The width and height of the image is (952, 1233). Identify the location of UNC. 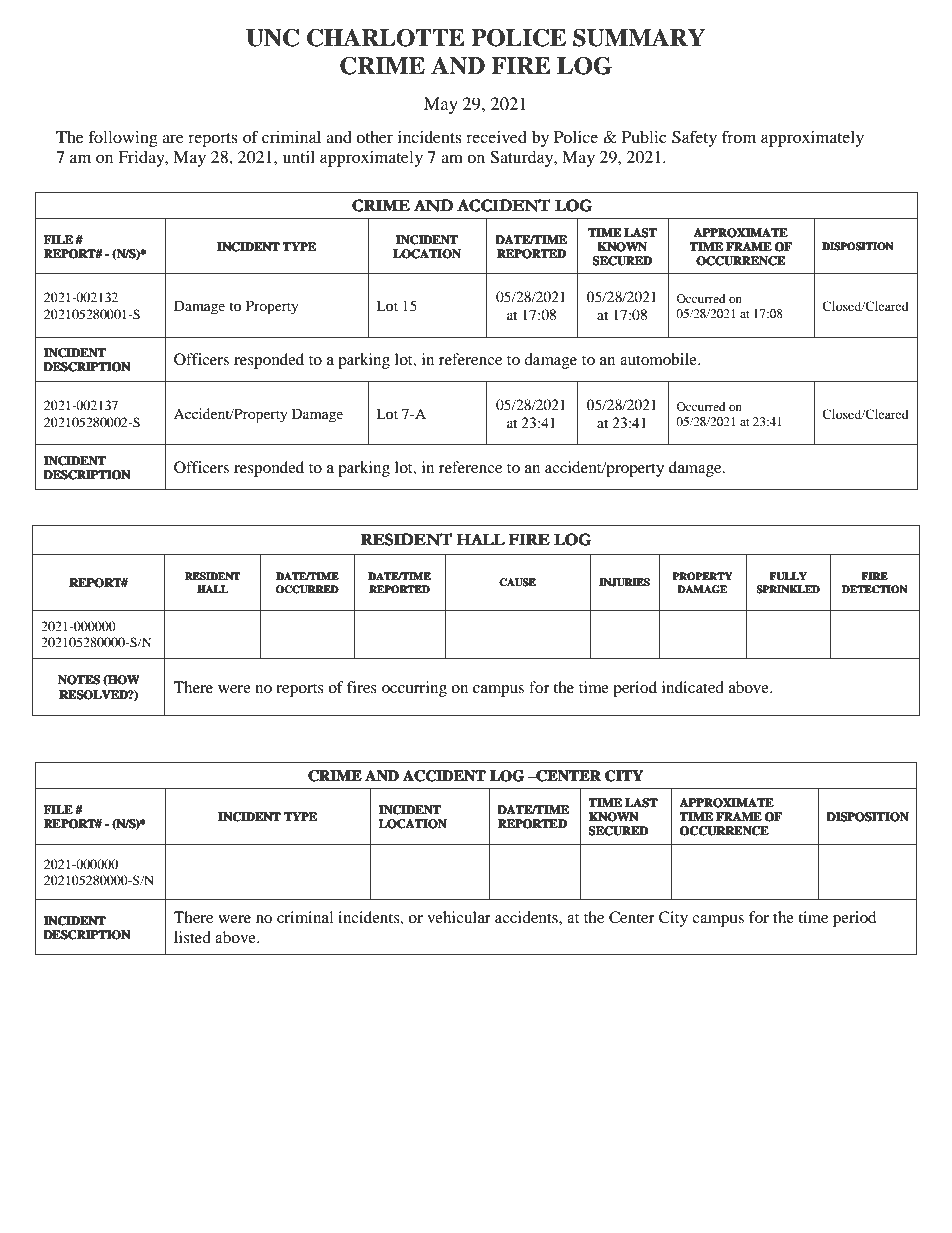
(272, 38).
